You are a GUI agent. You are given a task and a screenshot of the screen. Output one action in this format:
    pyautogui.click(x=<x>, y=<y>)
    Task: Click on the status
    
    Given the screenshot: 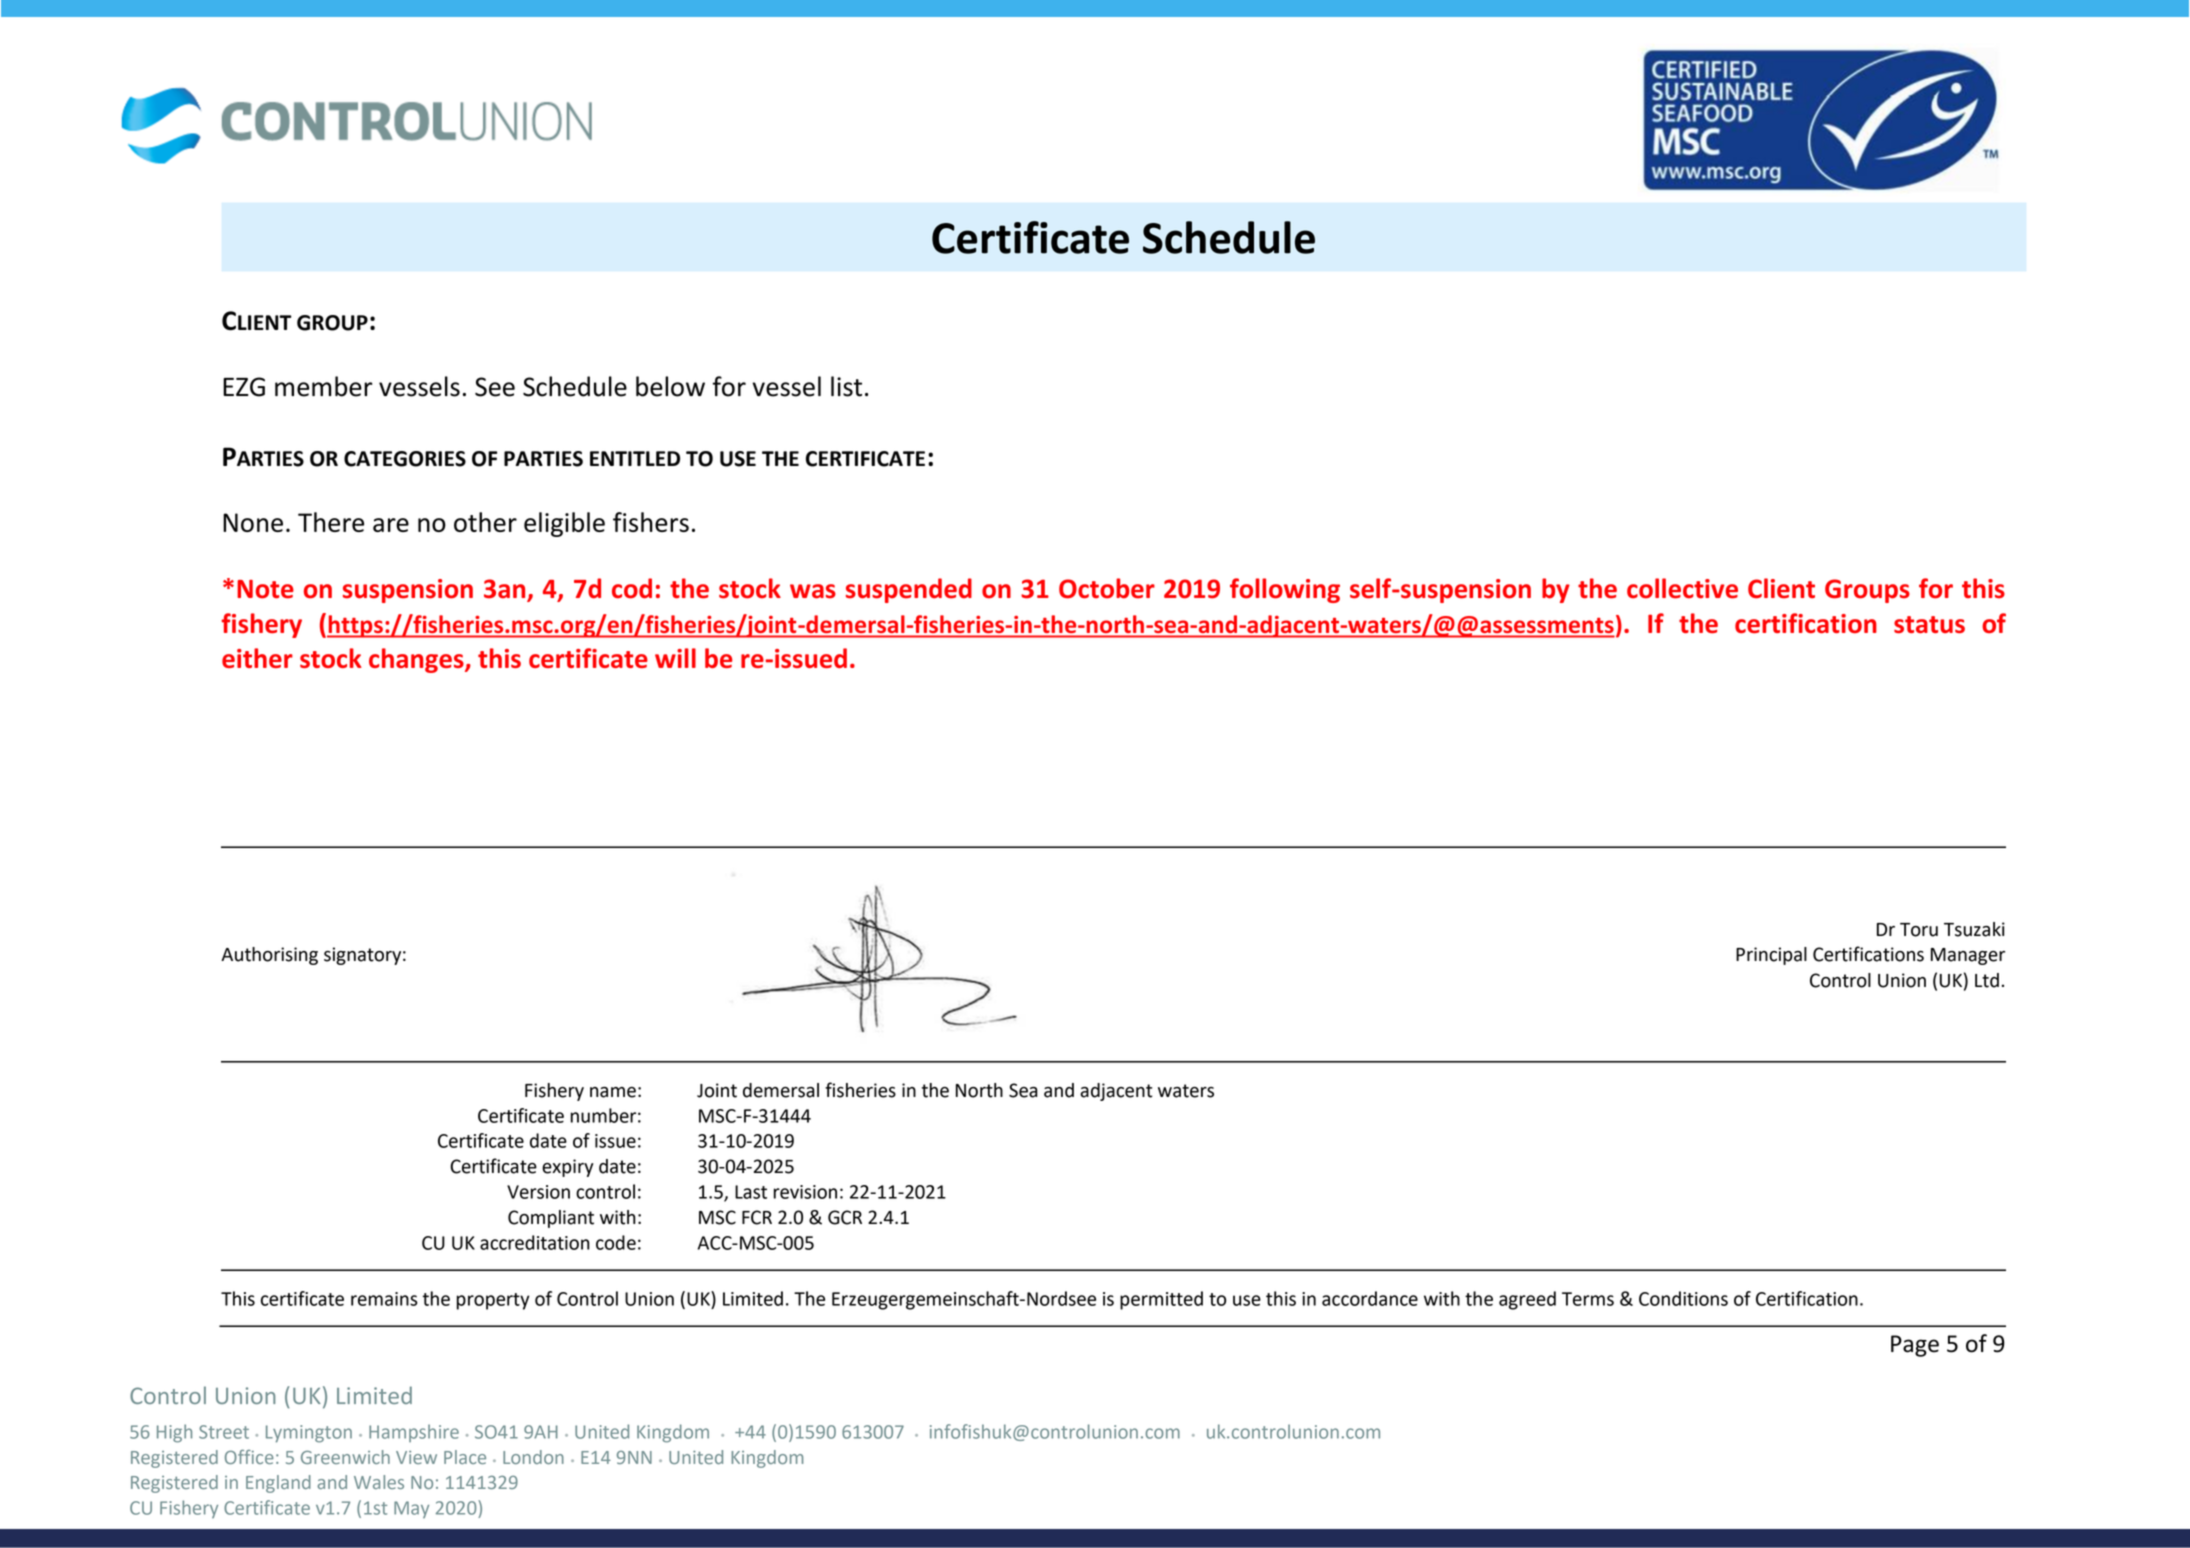 What is the action you would take?
    pyautogui.click(x=1929, y=624)
